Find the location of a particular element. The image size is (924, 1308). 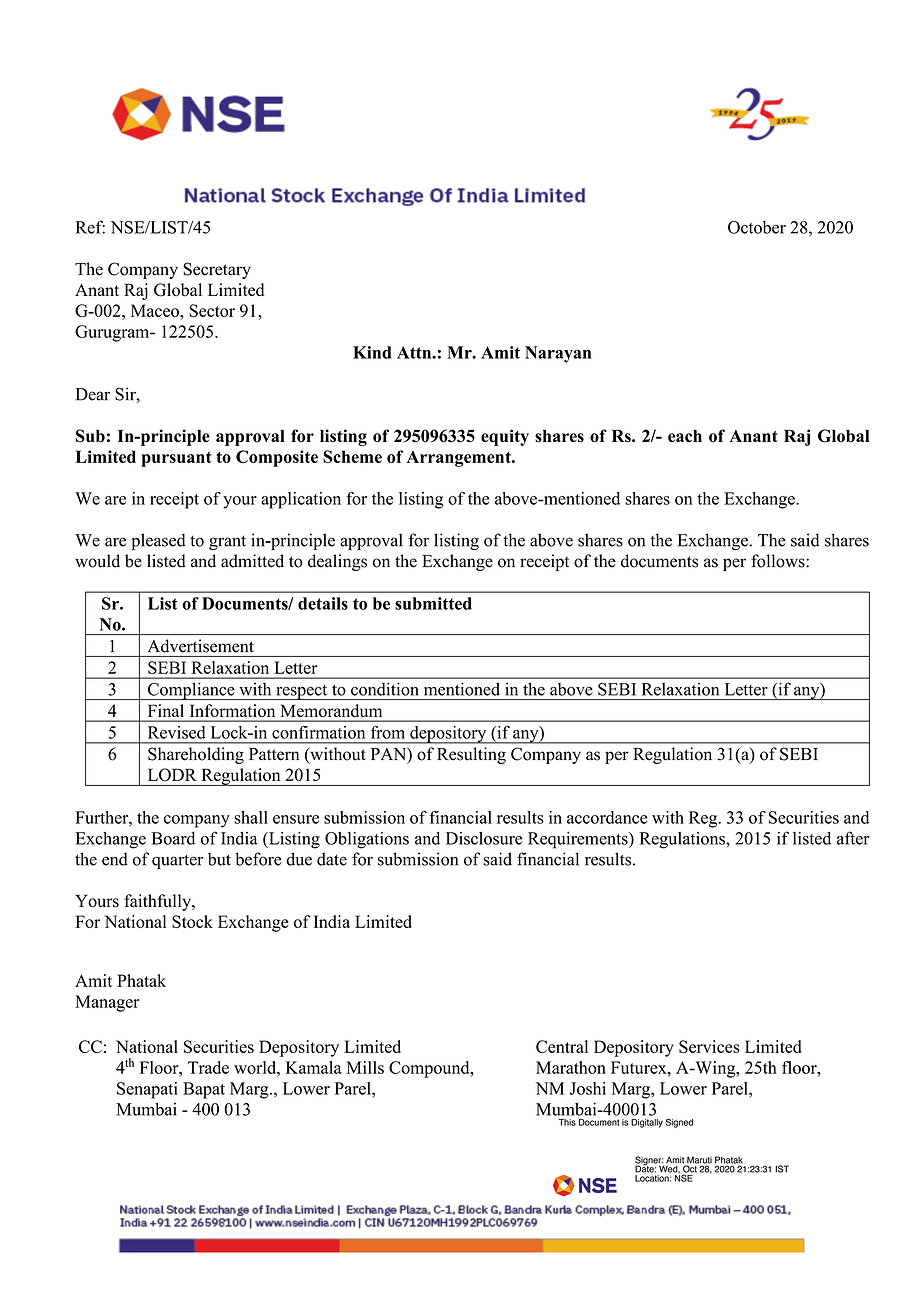

Trade is located at coordinates (208, 1067).
